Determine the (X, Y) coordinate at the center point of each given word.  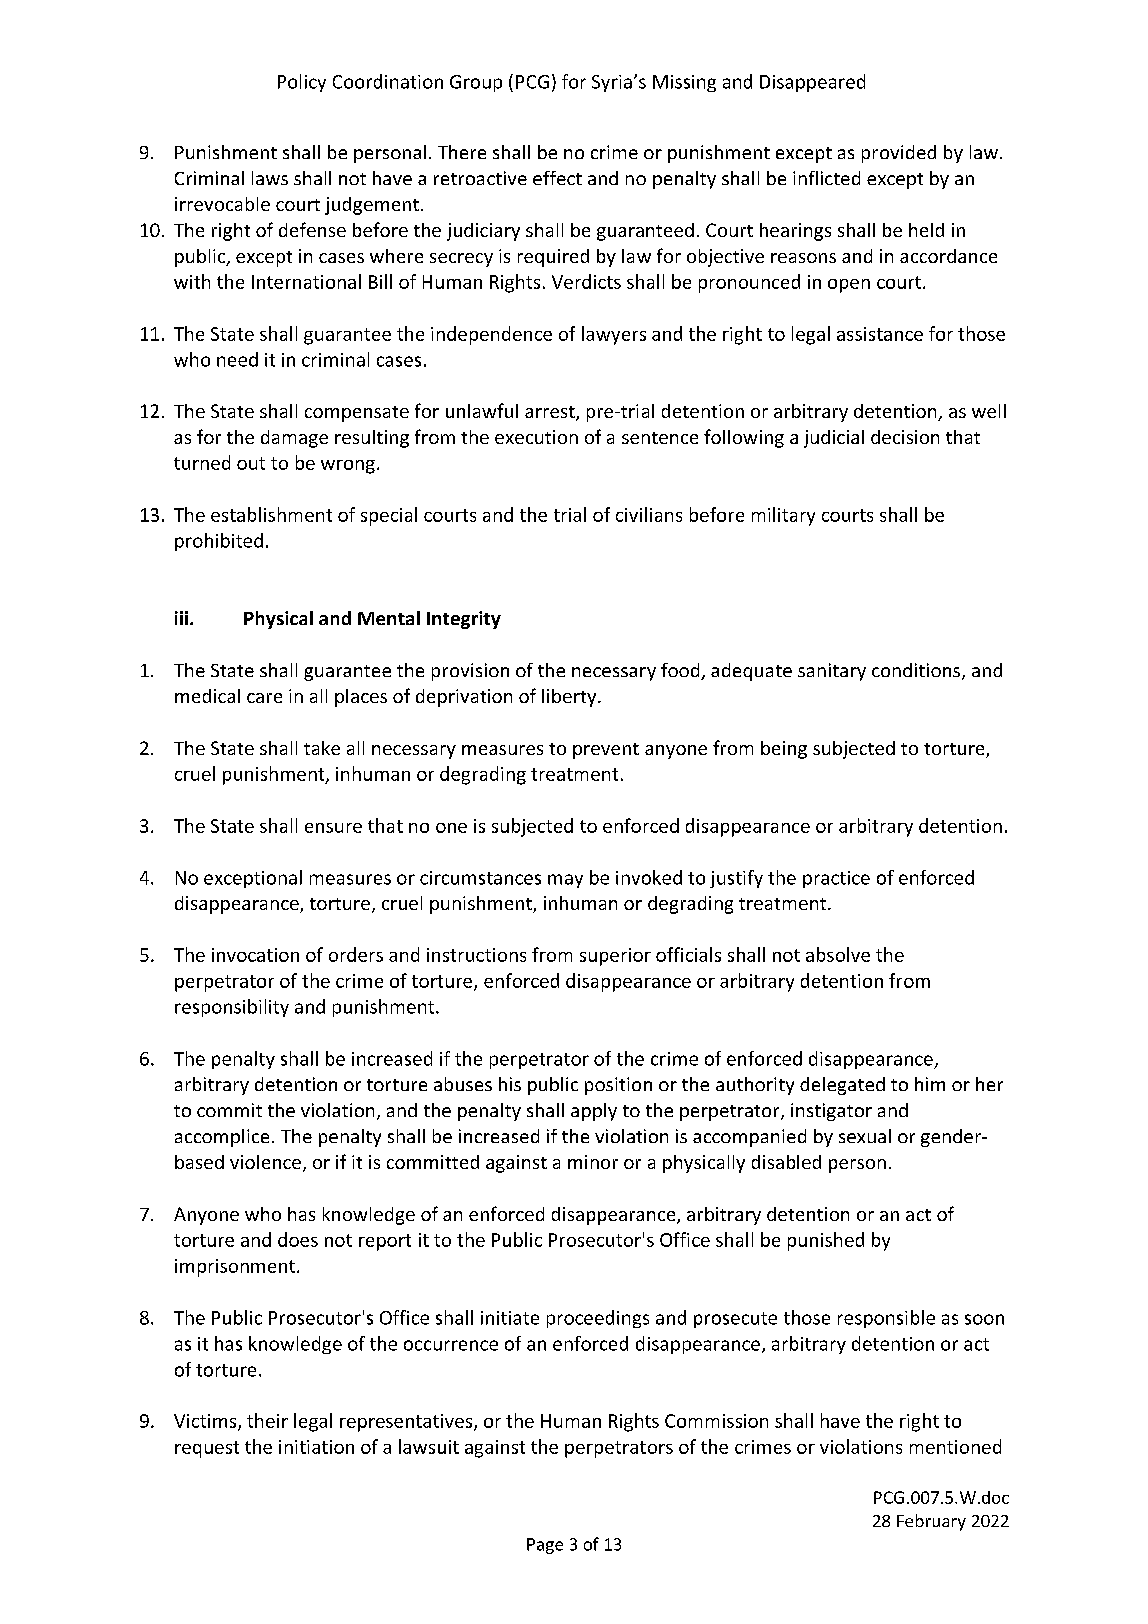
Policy (302, 83)
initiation (316, 1447)
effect (557, 178)
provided (899, 154)
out (251, 463)
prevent (606, 751)
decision (905, 437)
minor (593, 1162)
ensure (333, 828)
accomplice (222, 1138)
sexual (865, 1136)
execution (536, 437)
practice (836, 879)
